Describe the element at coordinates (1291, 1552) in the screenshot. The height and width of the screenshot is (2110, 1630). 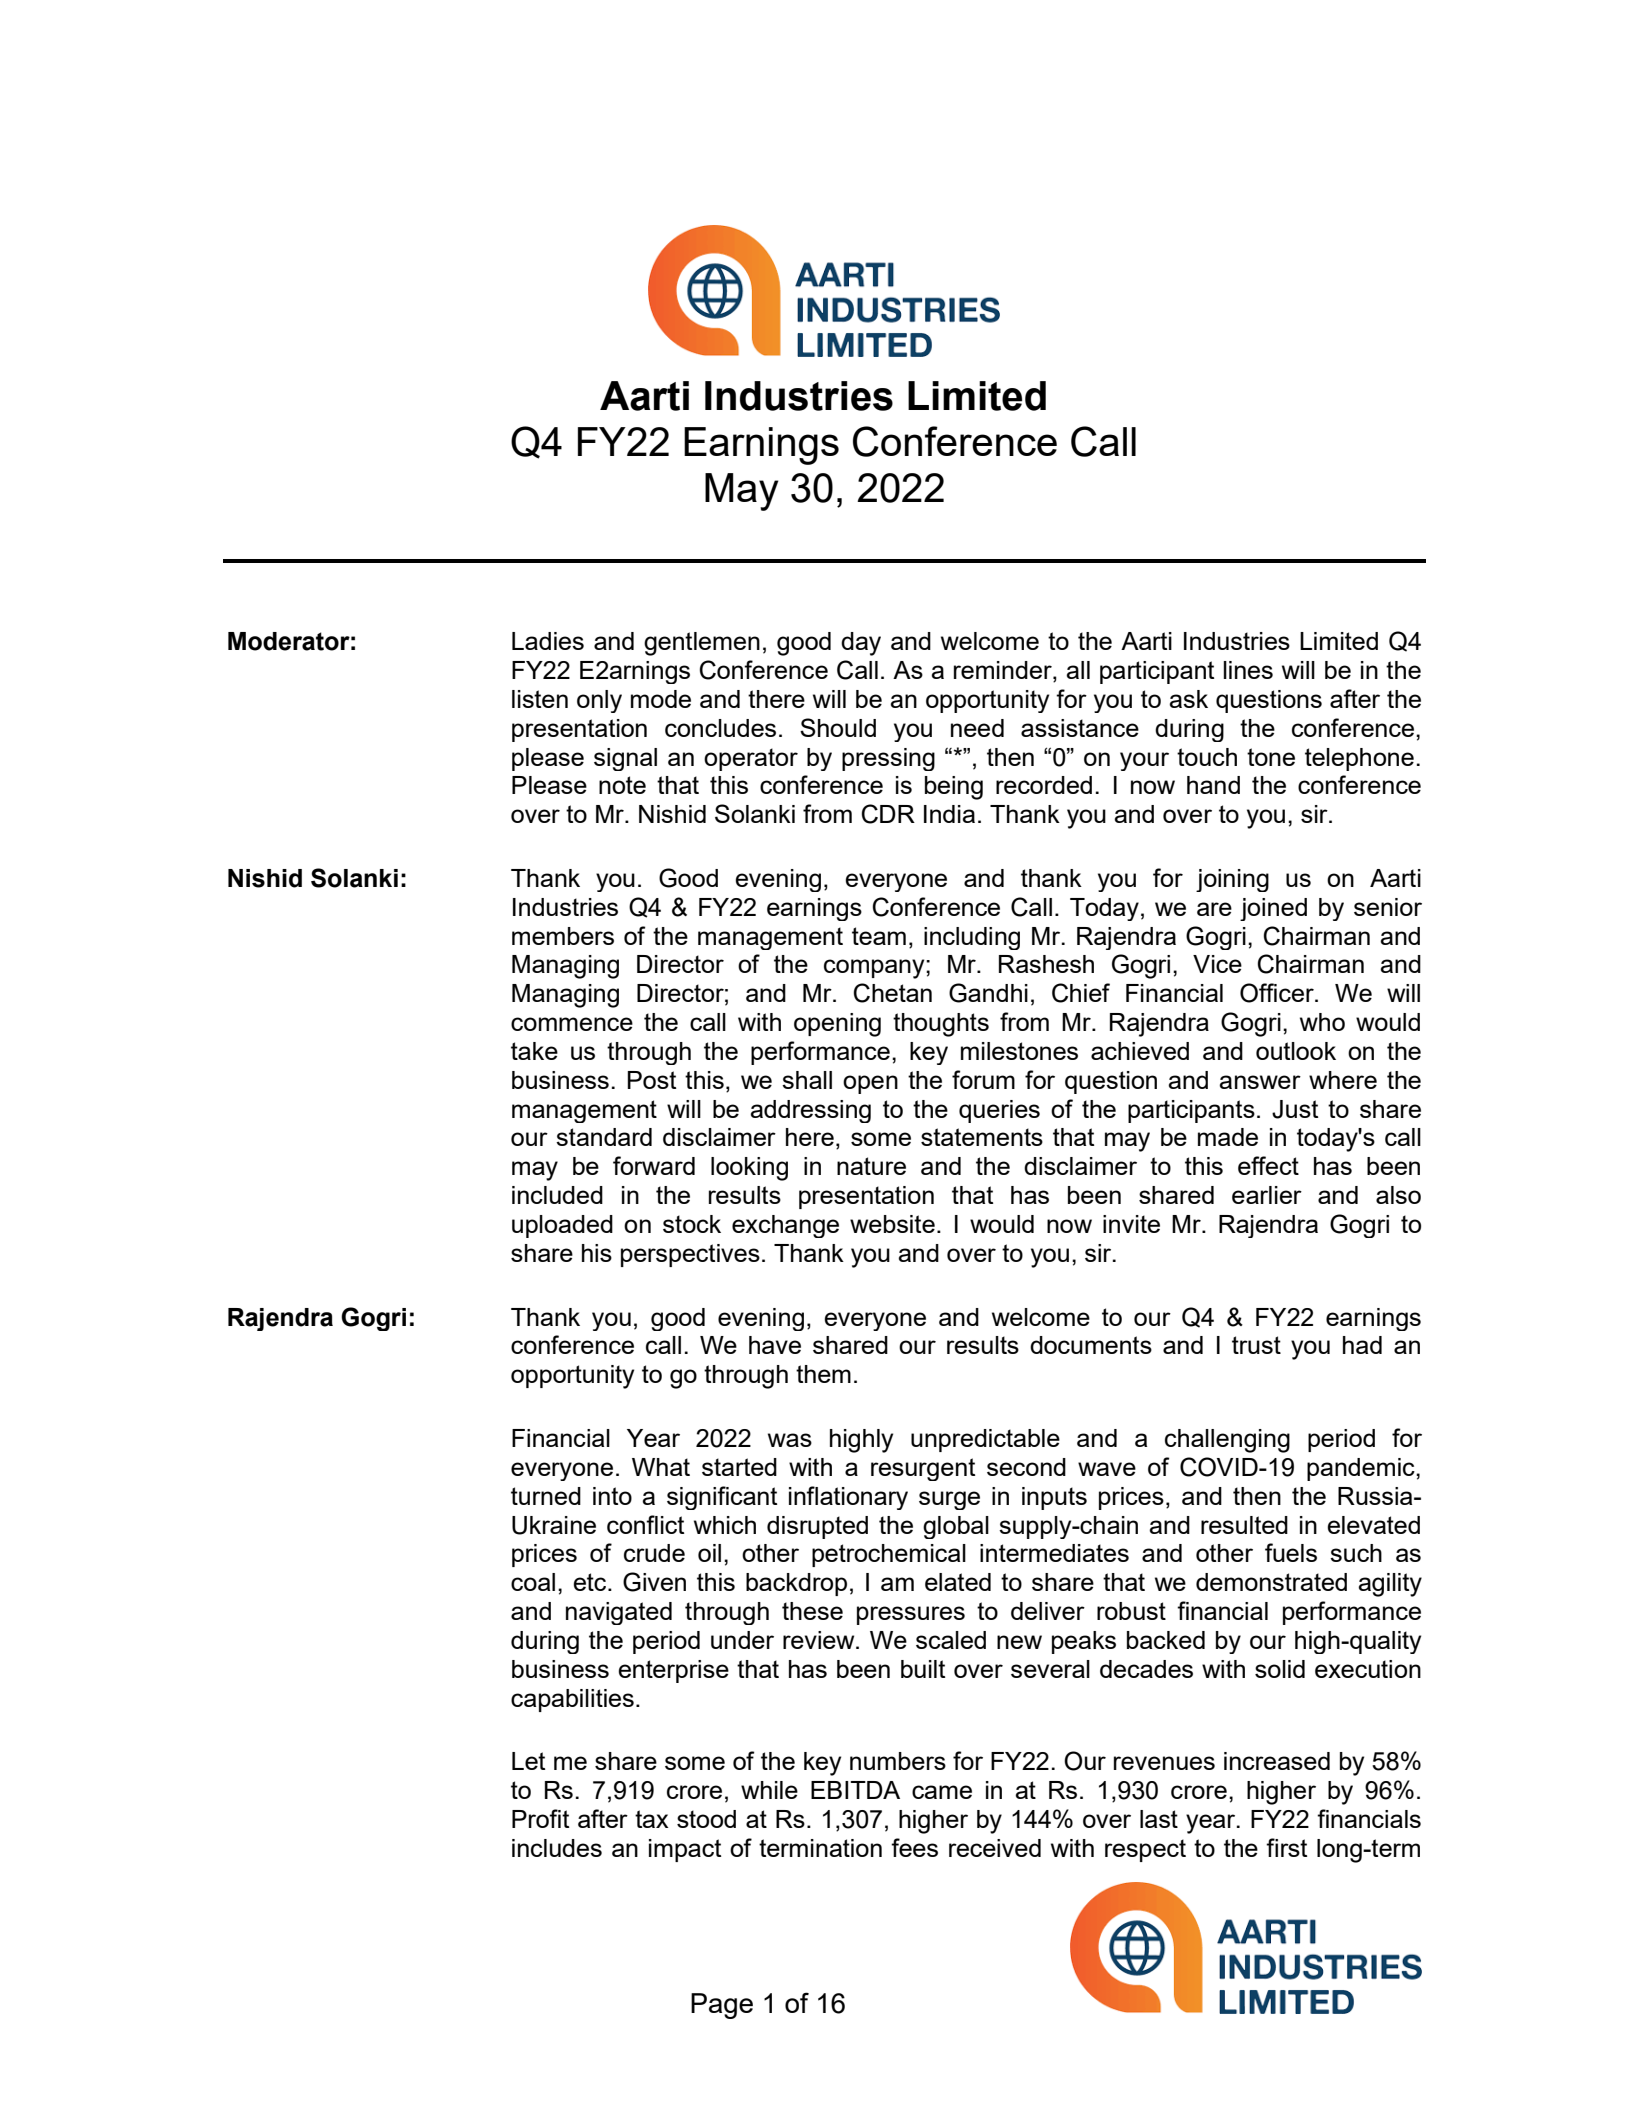
I see `fuels` at that location.
